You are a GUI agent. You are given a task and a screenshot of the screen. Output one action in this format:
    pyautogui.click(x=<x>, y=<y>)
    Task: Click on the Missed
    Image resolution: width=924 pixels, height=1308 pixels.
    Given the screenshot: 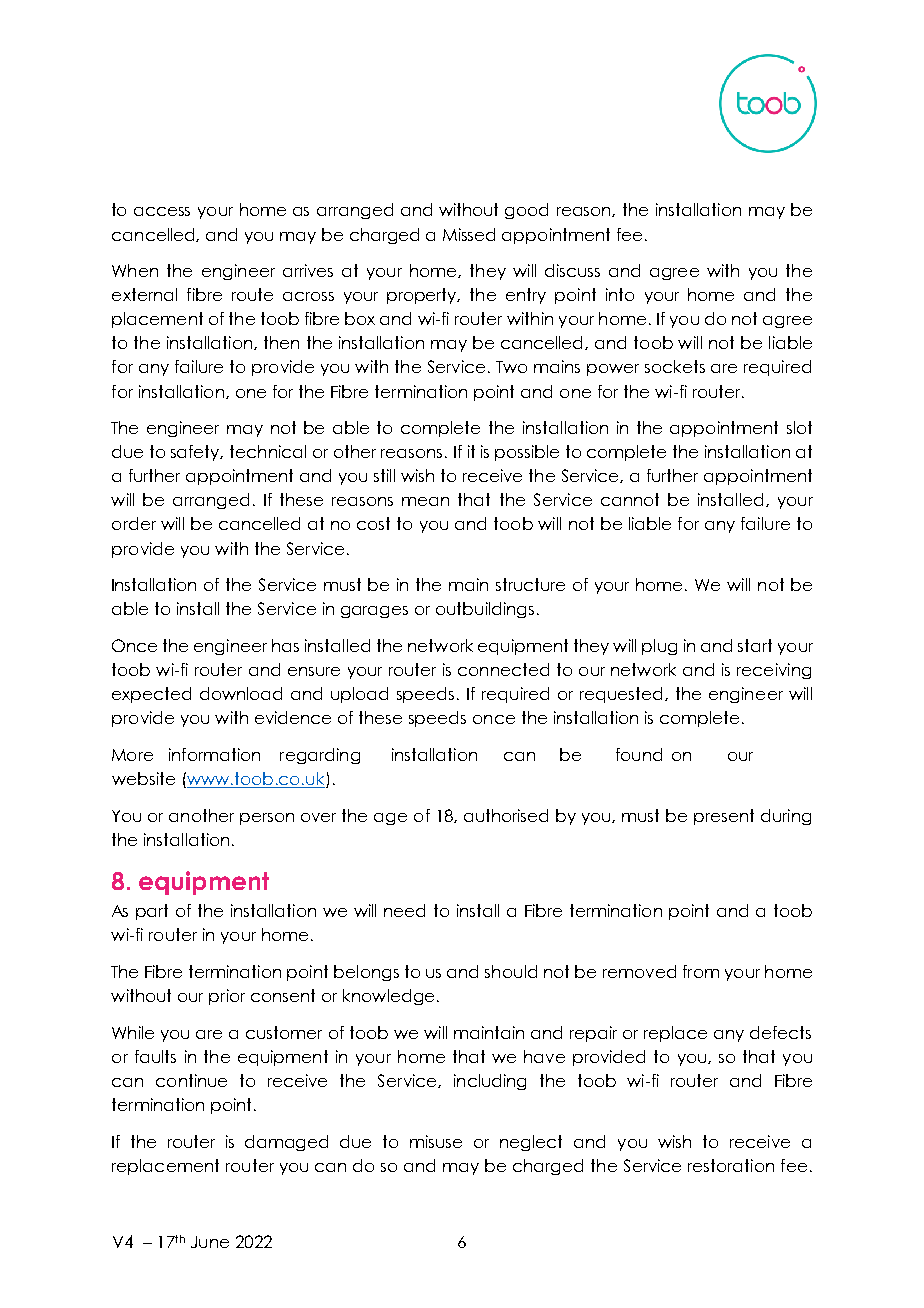 What is the action you would take?
    pyautogui.click(x=469, y=234)
